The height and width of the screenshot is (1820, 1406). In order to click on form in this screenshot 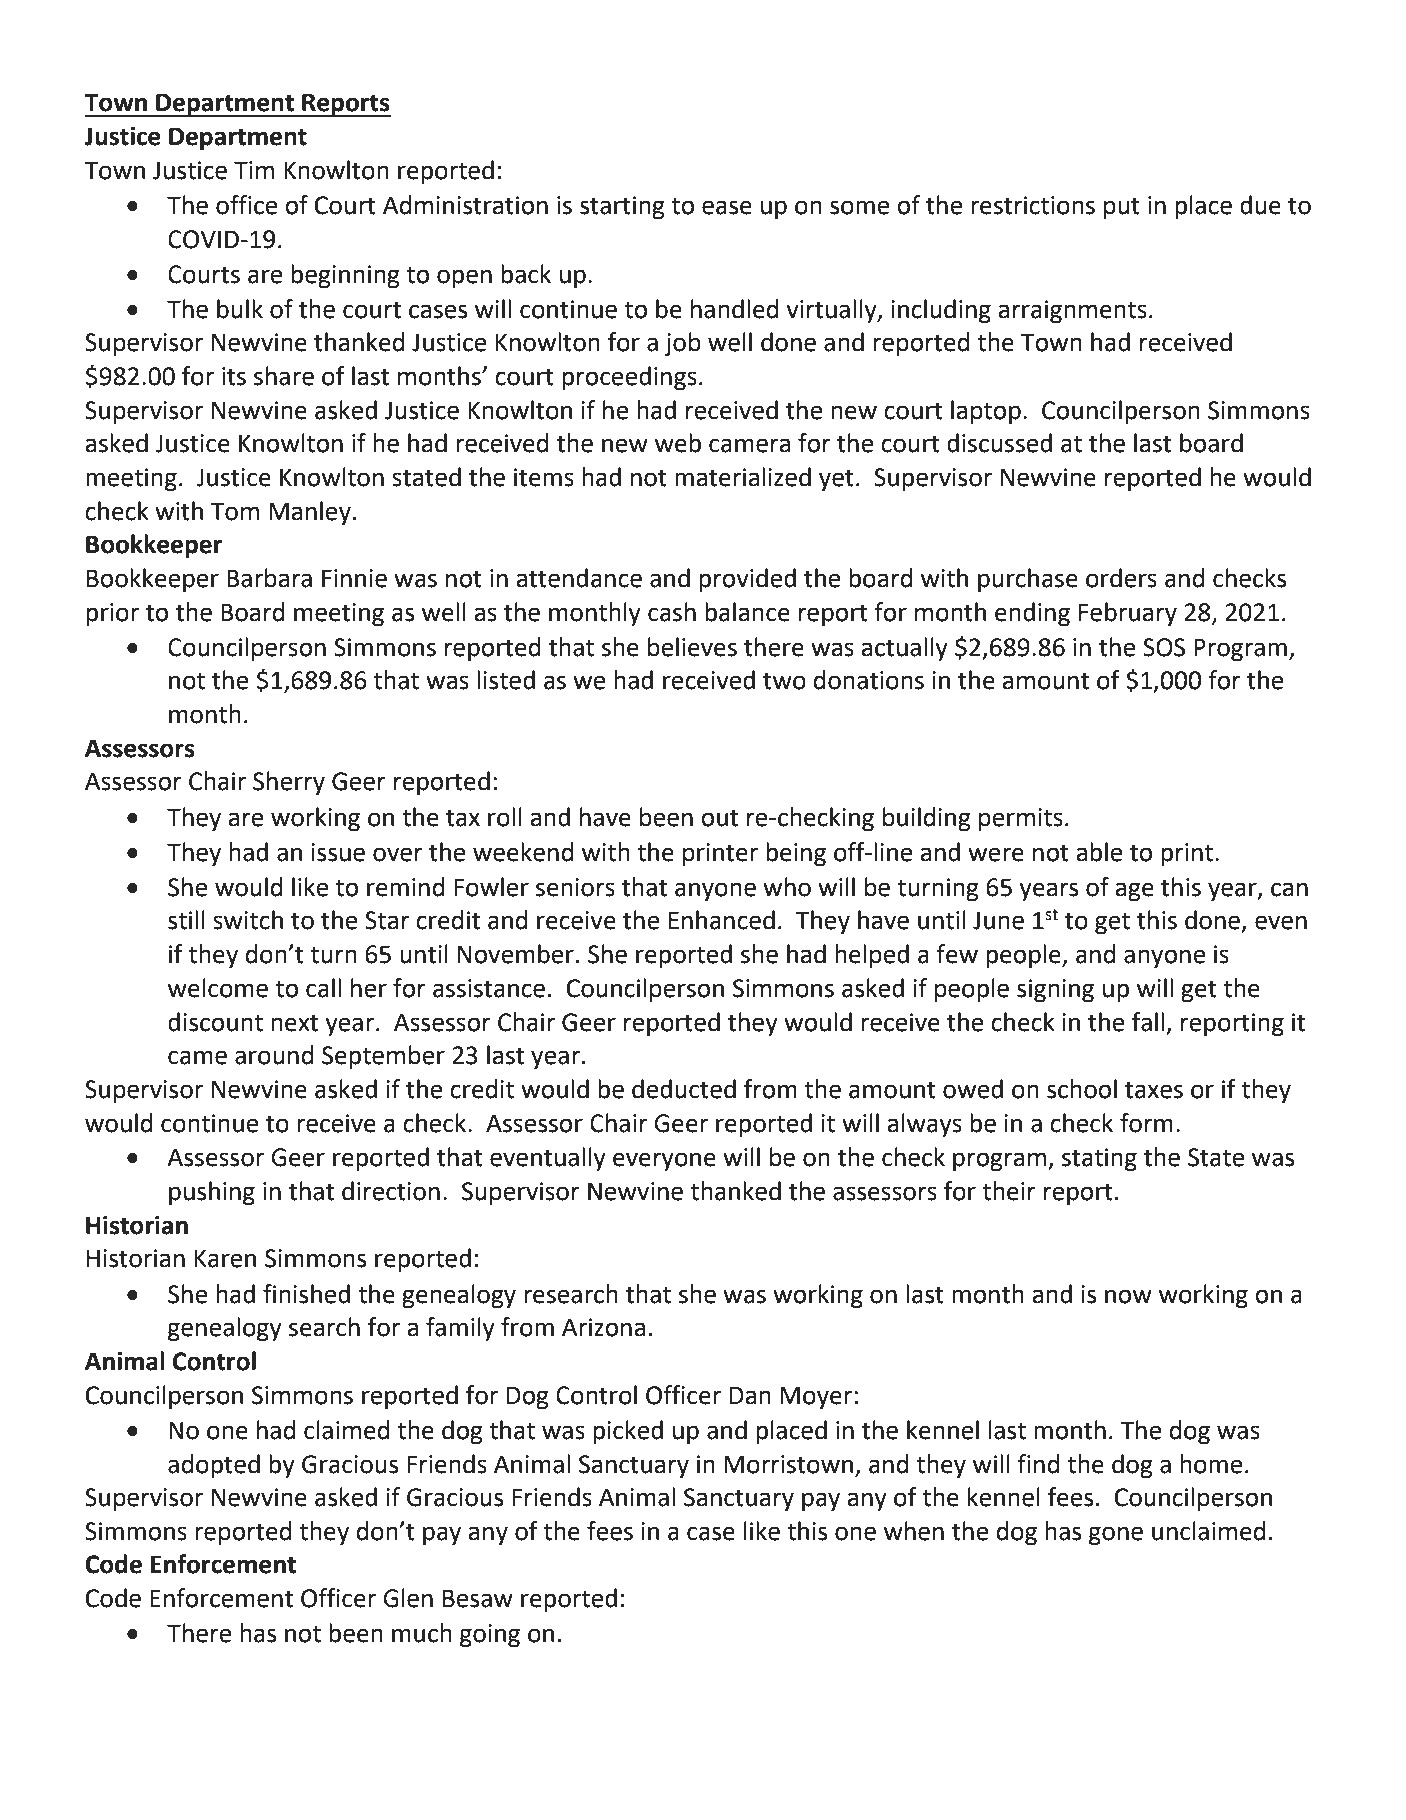, I will do `click(1146, 1123)`.
